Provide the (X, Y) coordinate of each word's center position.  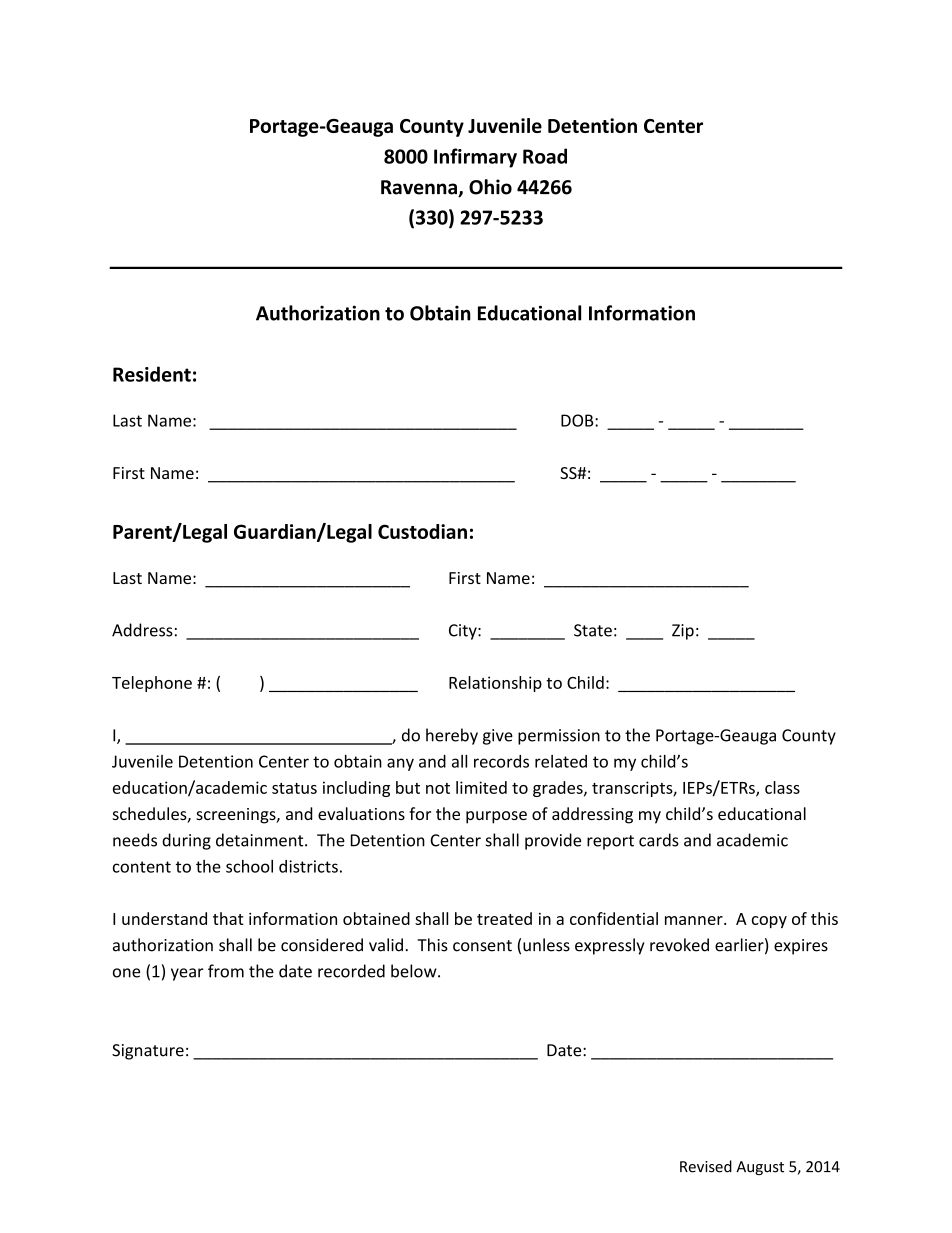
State (593, 630)
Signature (148, 1052)
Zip (683, 632)
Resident (152, 374)
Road (545, 156)
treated (504, 918)
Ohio (490, 187)
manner (695, 920)
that (228, 918)
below (415, 971)
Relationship (495, 684)
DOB (578, 420)
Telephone (152, 684)
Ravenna (420, 188)
